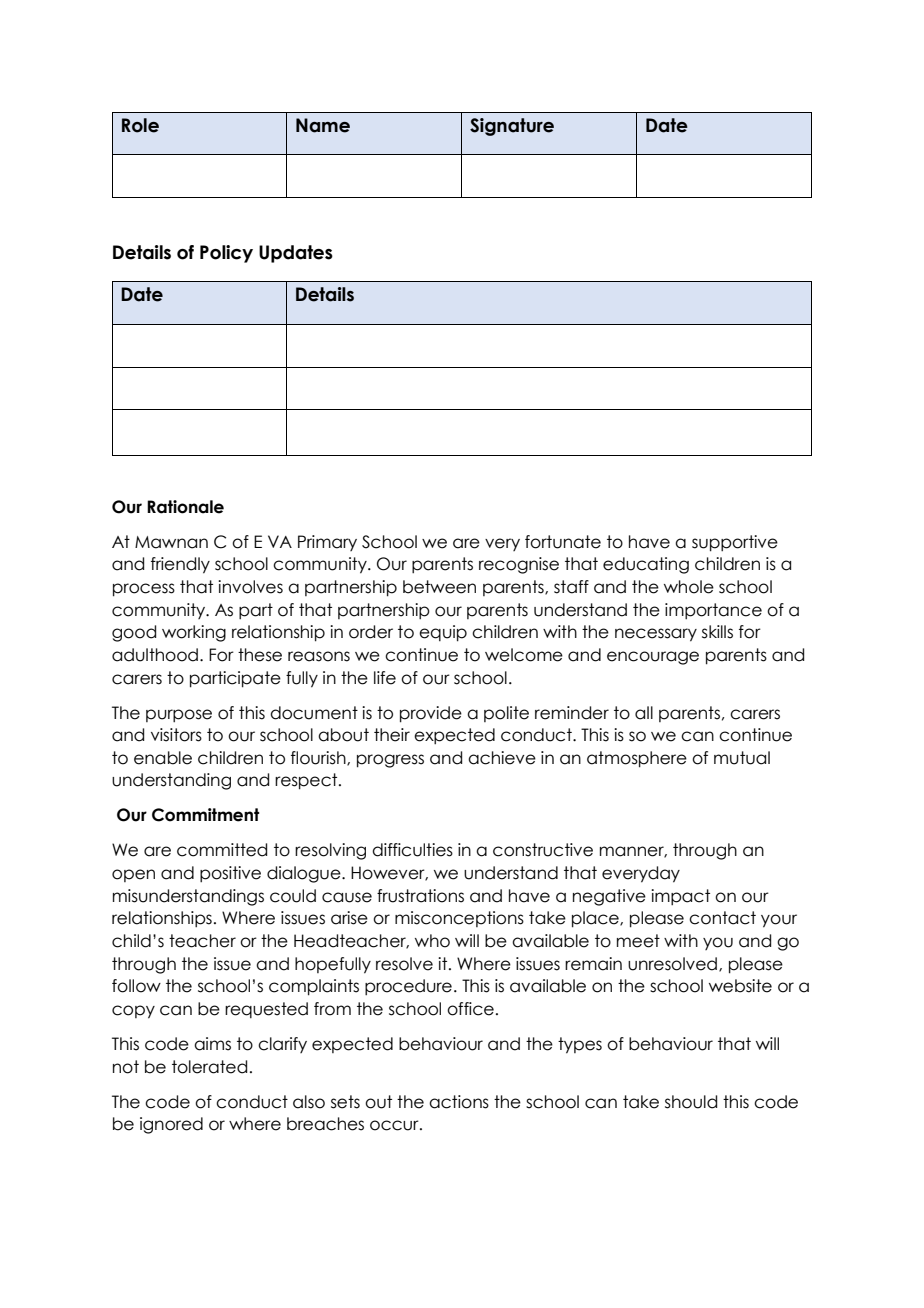 This document has width=924, height=1308. Describe the element at coordinates (502, 758) in the document. I see `achieve` at that location.
